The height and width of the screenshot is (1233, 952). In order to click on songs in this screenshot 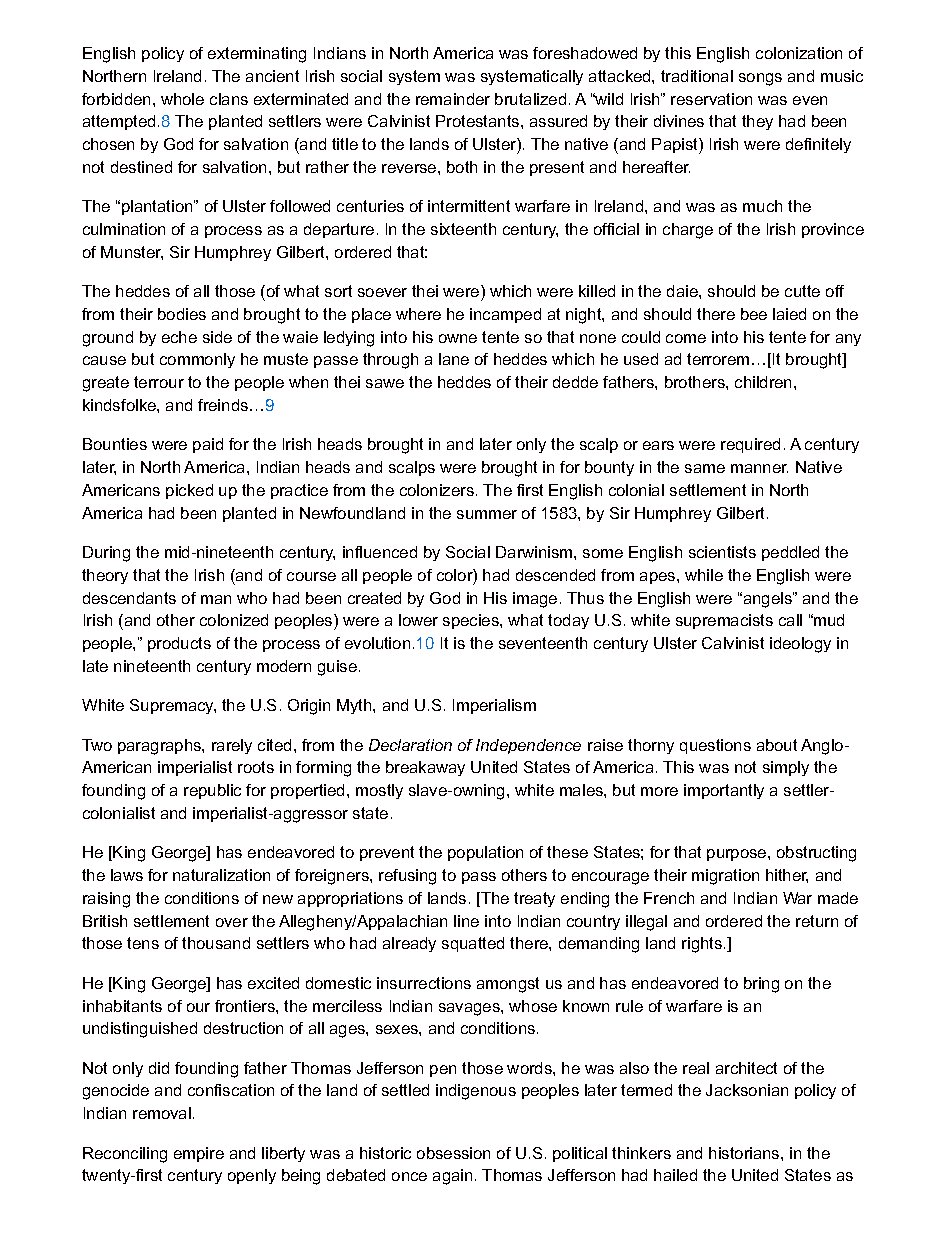, I will do `click(760, 79)`.
